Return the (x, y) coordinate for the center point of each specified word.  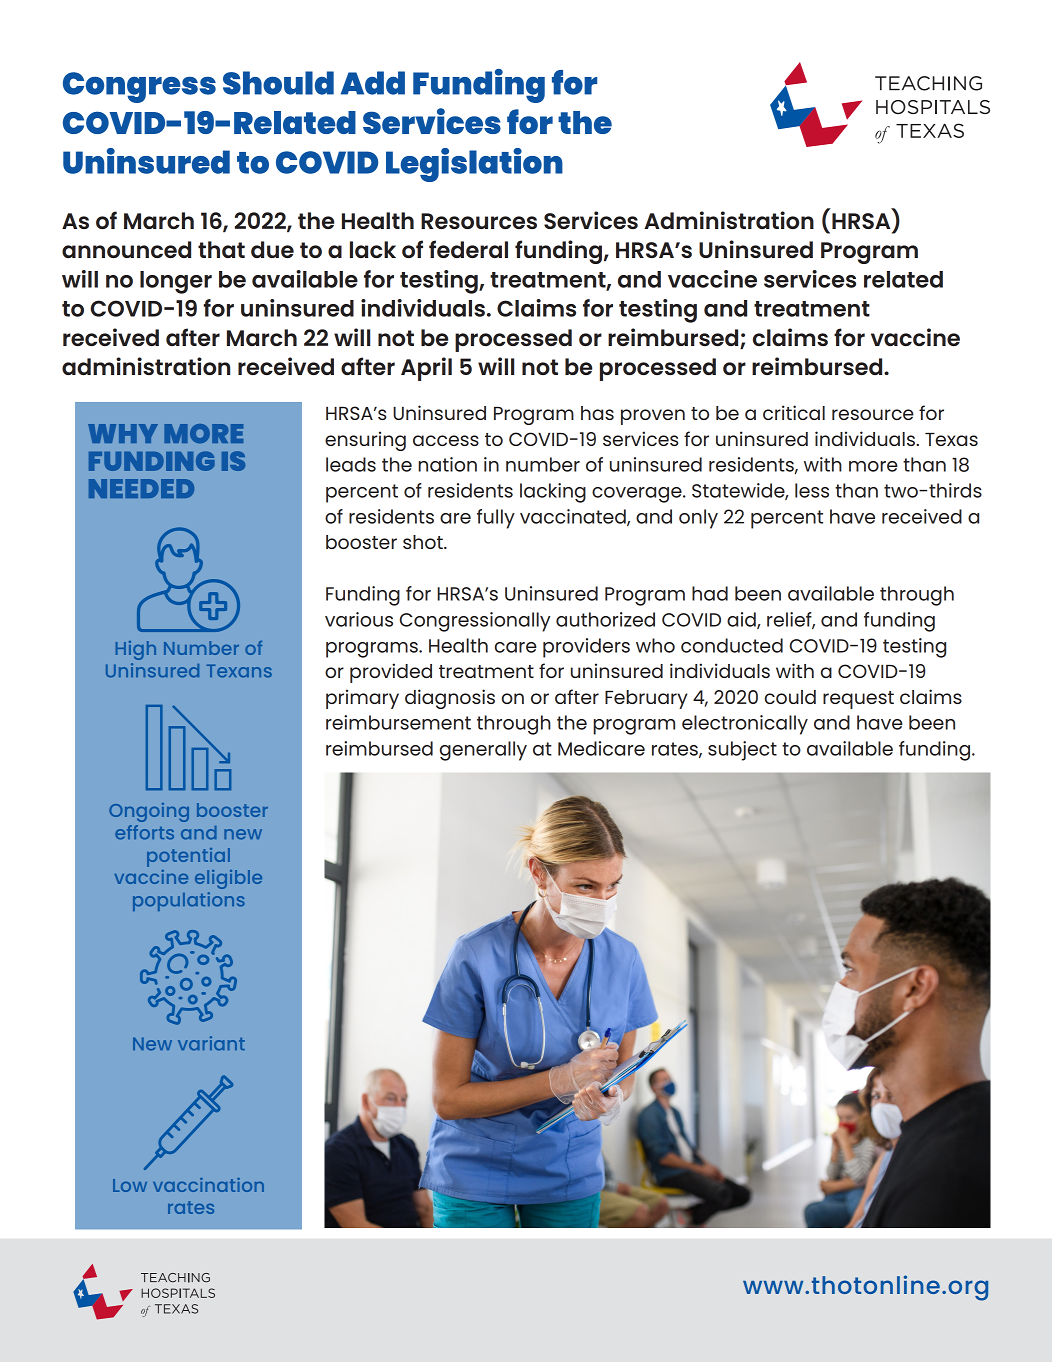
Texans (239, 671)
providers (586, 648)
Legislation (474, 165)
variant (211, 1043)
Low (130, 1185)
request (858, 700)
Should (278, 83)
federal (468, 249)
